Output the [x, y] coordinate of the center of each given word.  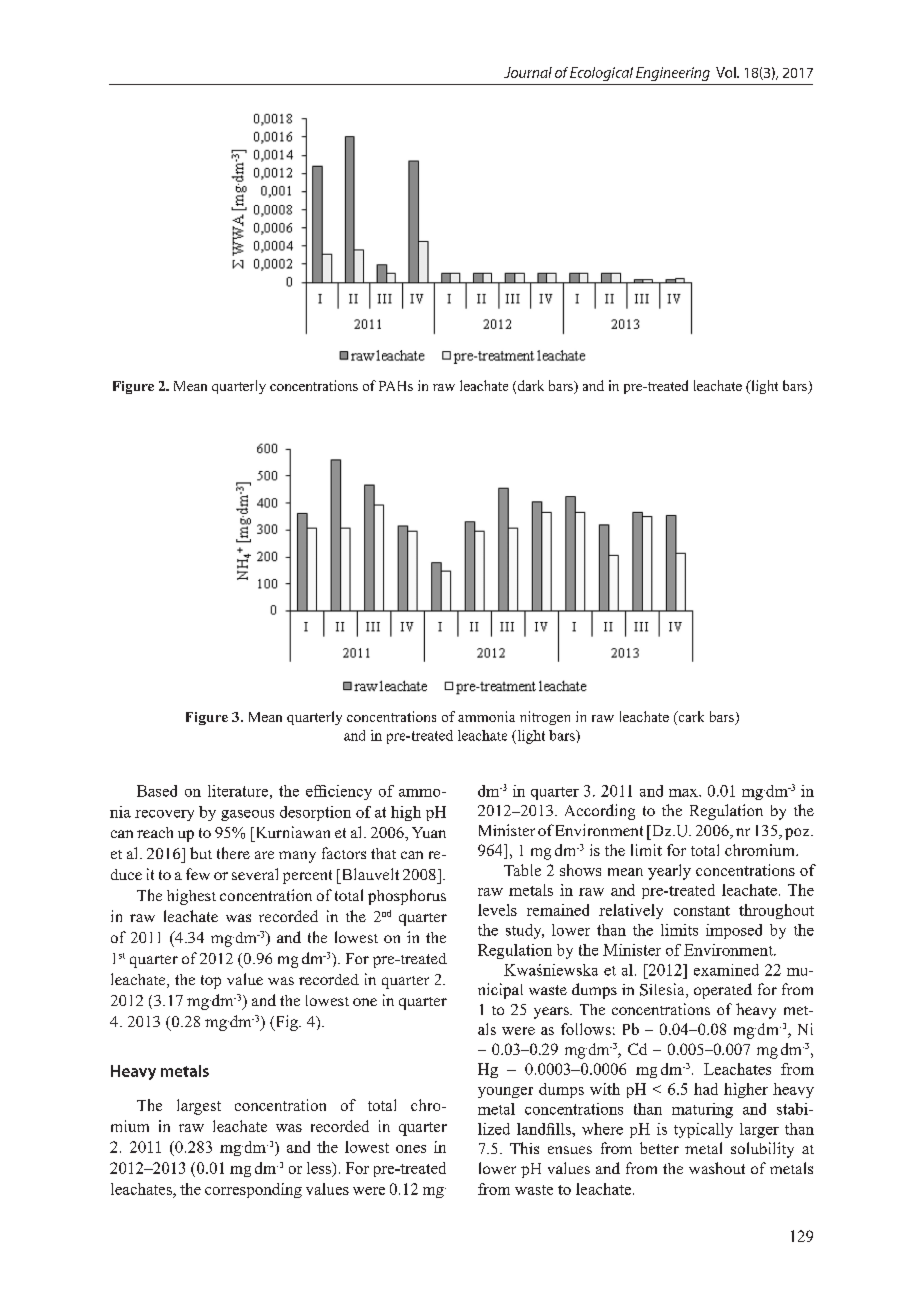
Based [157, 791]
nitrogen [545, 718]
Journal [528, 72]
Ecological [601, 74]
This [524, 1148]
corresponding [253, 1190]
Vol [727, 72]
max [684, 793]
